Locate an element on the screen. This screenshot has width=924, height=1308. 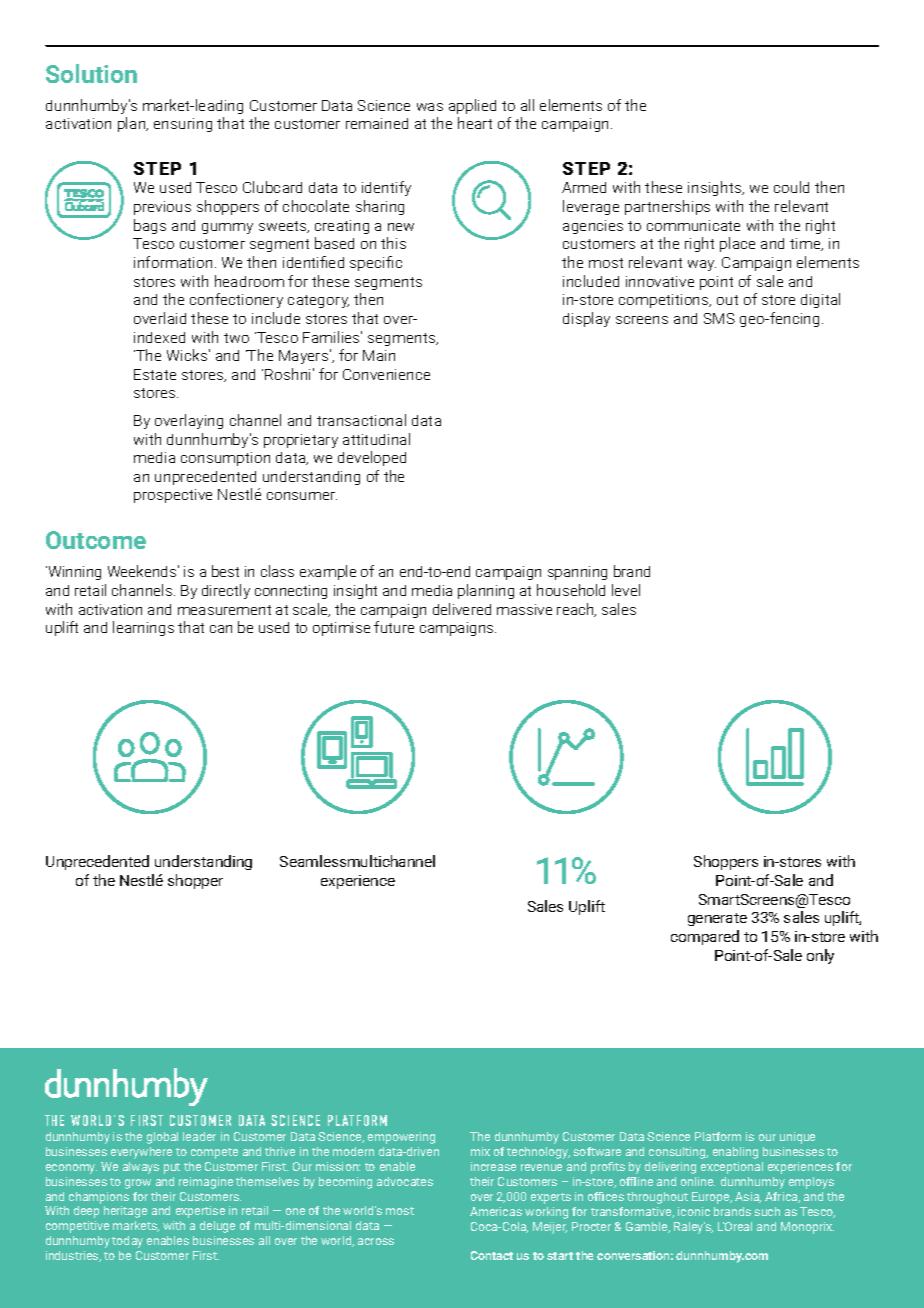
was is located at coordinates (430, 107).
